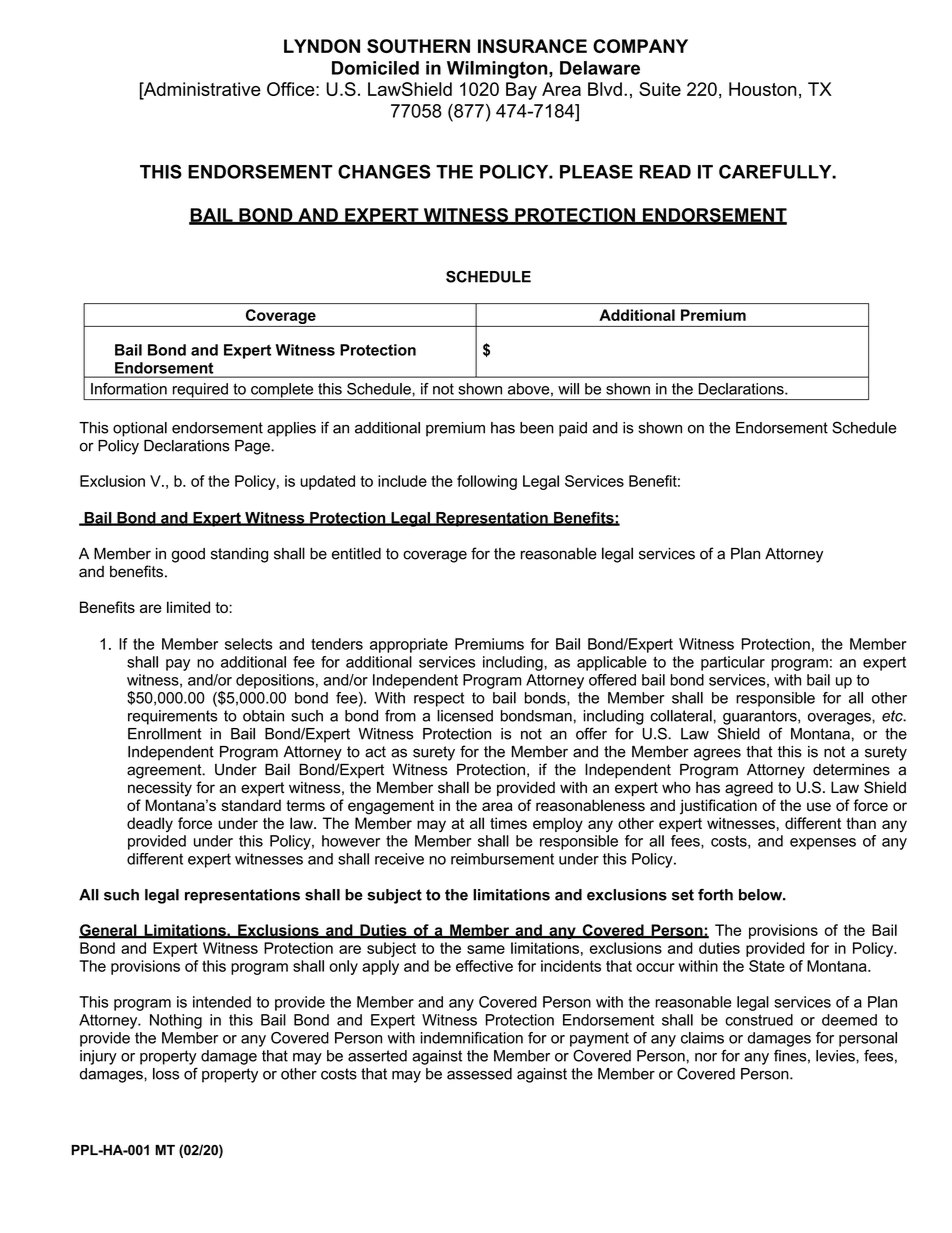 This screenshot has width=952, height=1233. What do you see at coordinates (173, 717) in the screenshot?
I see `requirements` at bounding box center [173, 717].
